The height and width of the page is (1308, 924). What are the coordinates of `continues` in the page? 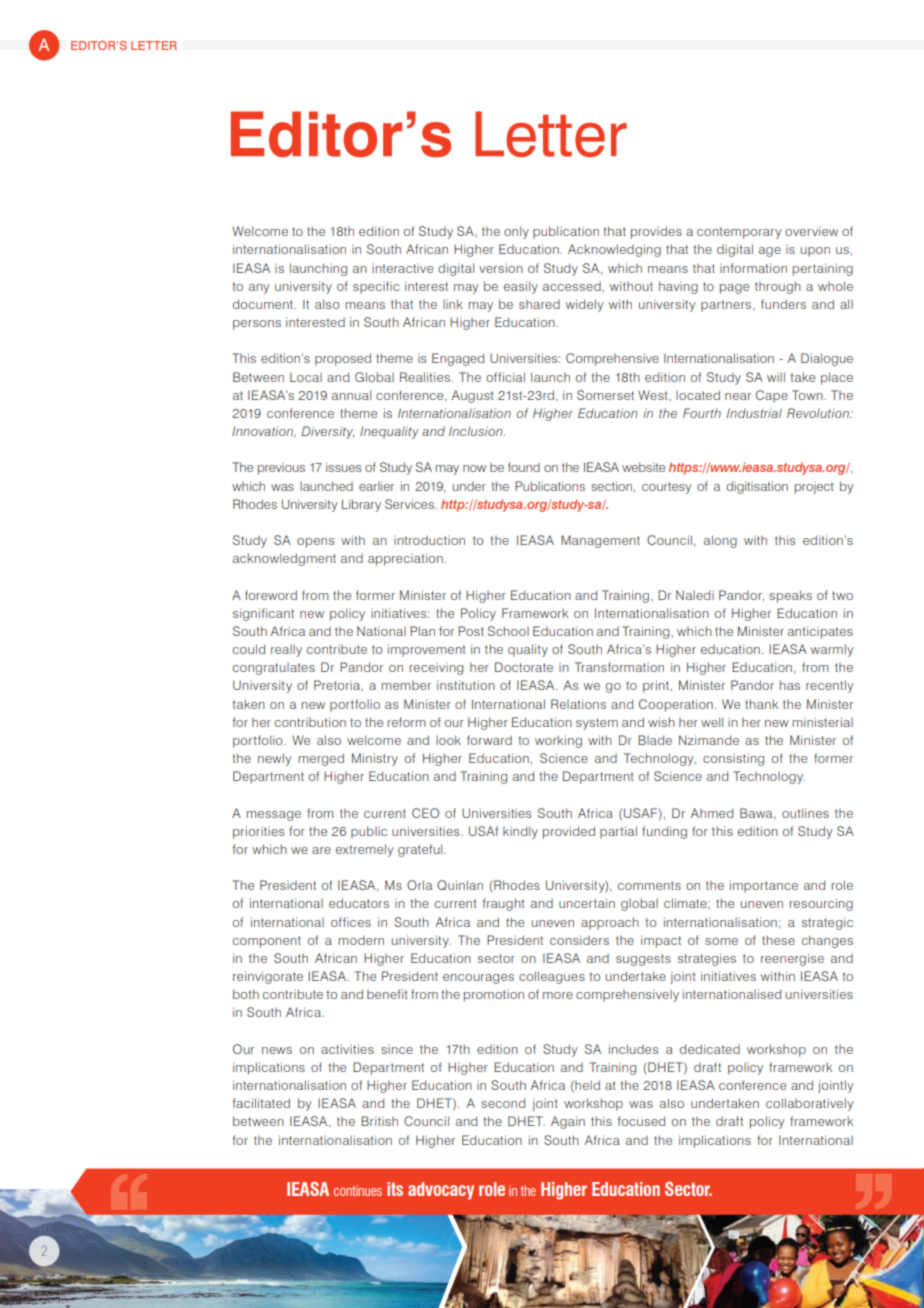 It's located at (358, 1190).
